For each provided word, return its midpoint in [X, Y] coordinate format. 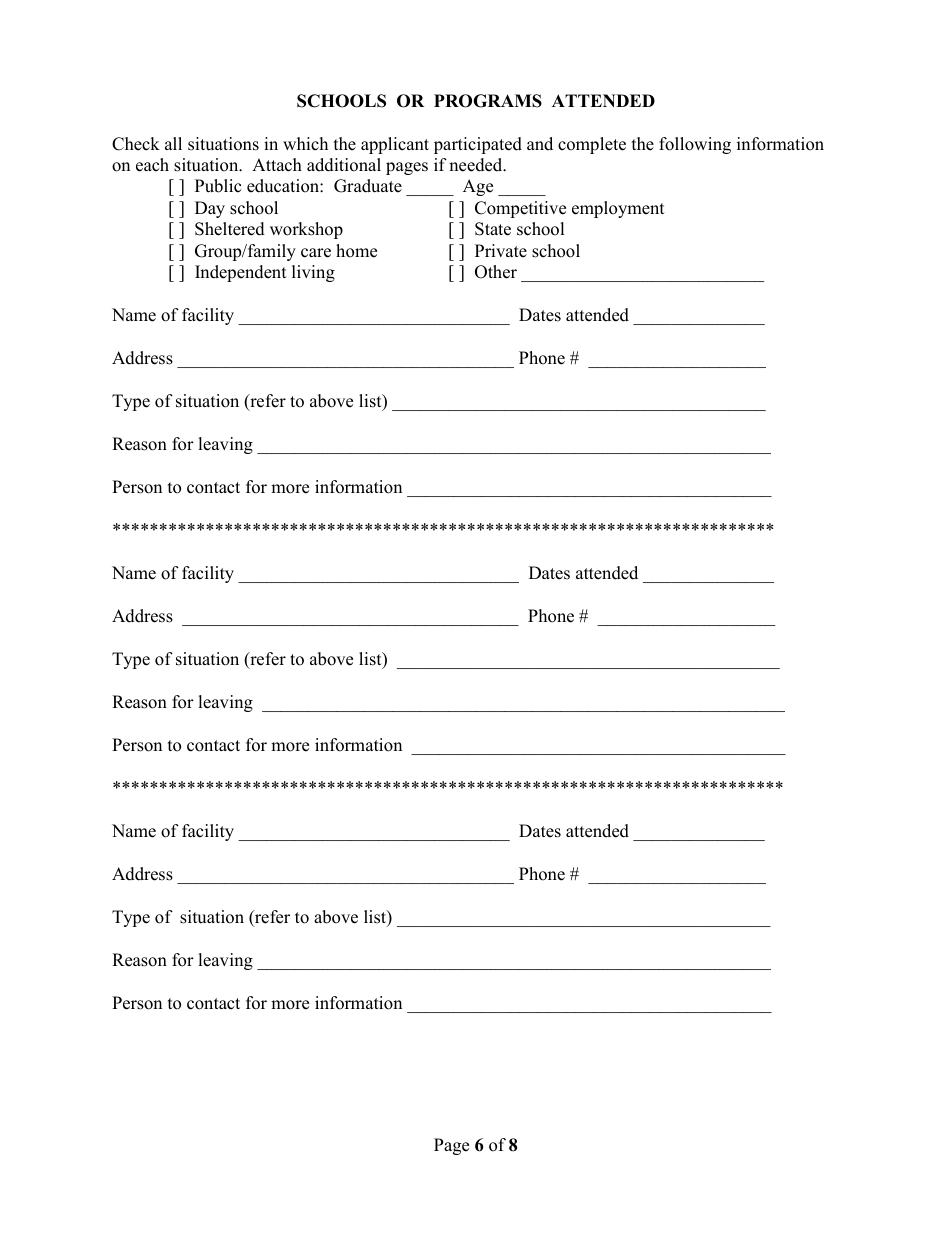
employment [618, 209]
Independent [241, 273]
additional [344, 165]
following [695, 145]
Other [496, 272]
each [152, 165]
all [173, 143]
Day [210, 209]
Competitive [520, 209]
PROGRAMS [488, 101]
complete [592, 145]
